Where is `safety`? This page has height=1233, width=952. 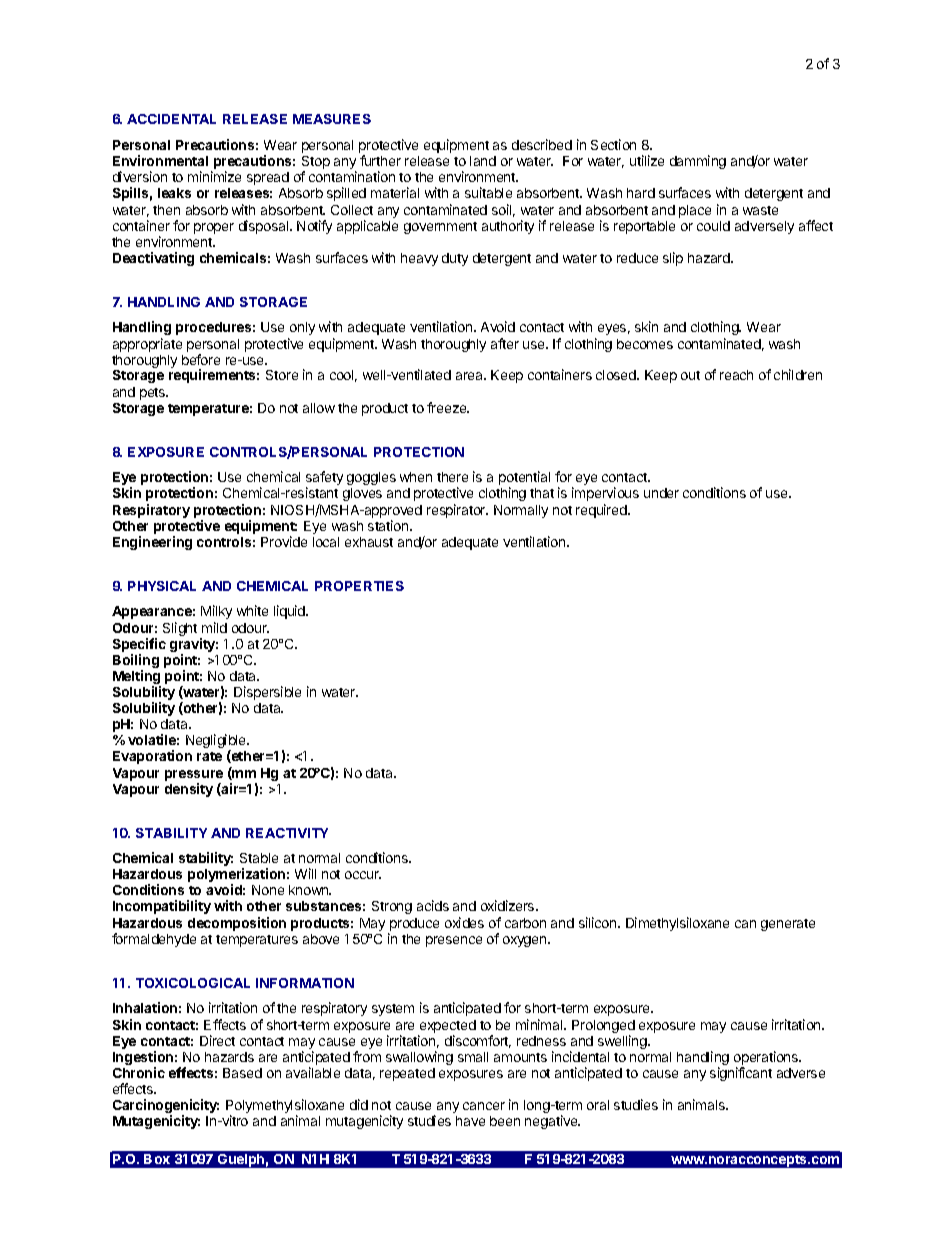
safety is located at coordinates (324, 479).
